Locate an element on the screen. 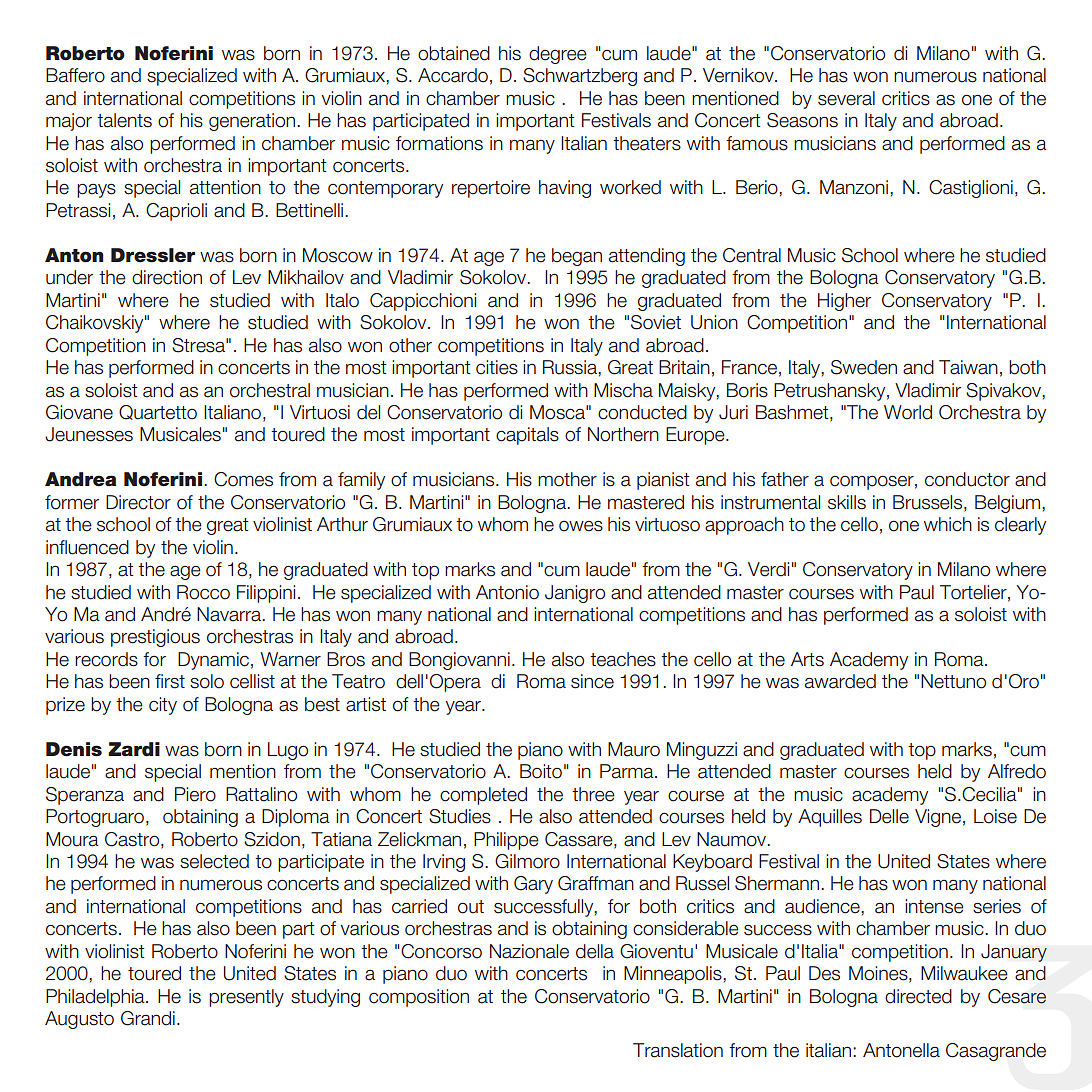 The width and height of the screenshot is (1092, 1092). Russia is located at coordinates (571, 367).
